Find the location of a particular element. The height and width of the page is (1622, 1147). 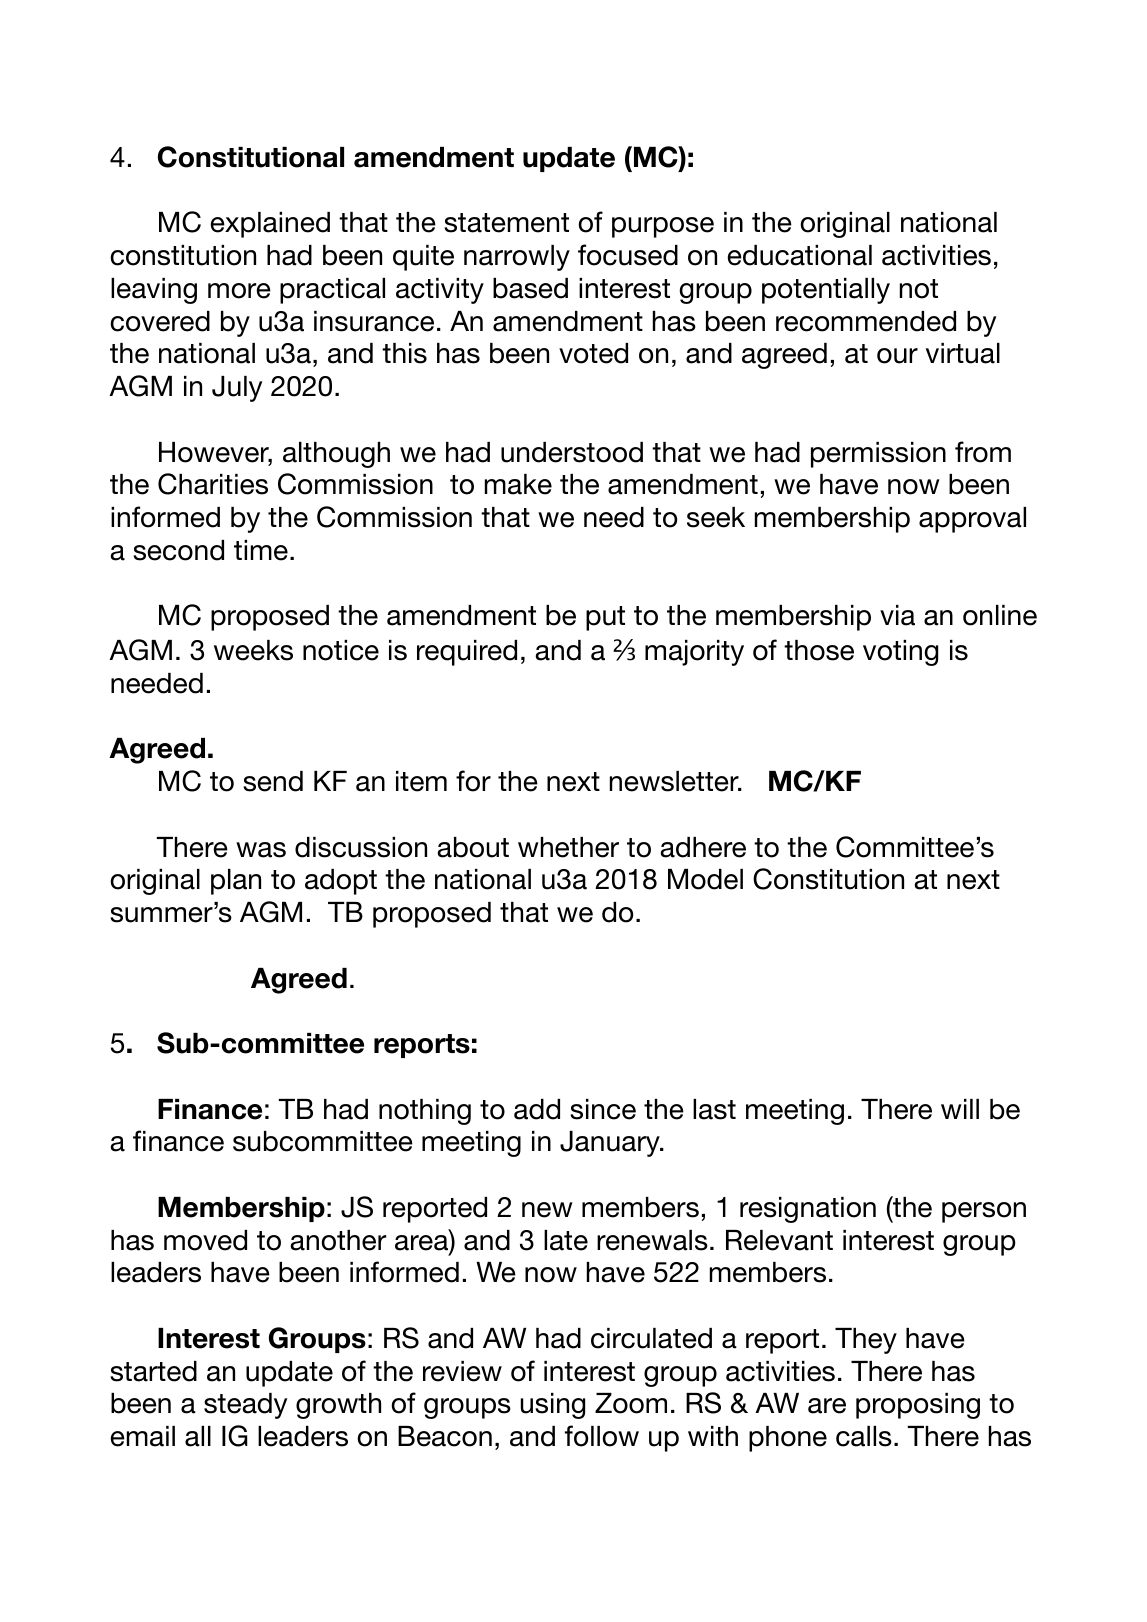

will is located at coordinates (960, 1109).
